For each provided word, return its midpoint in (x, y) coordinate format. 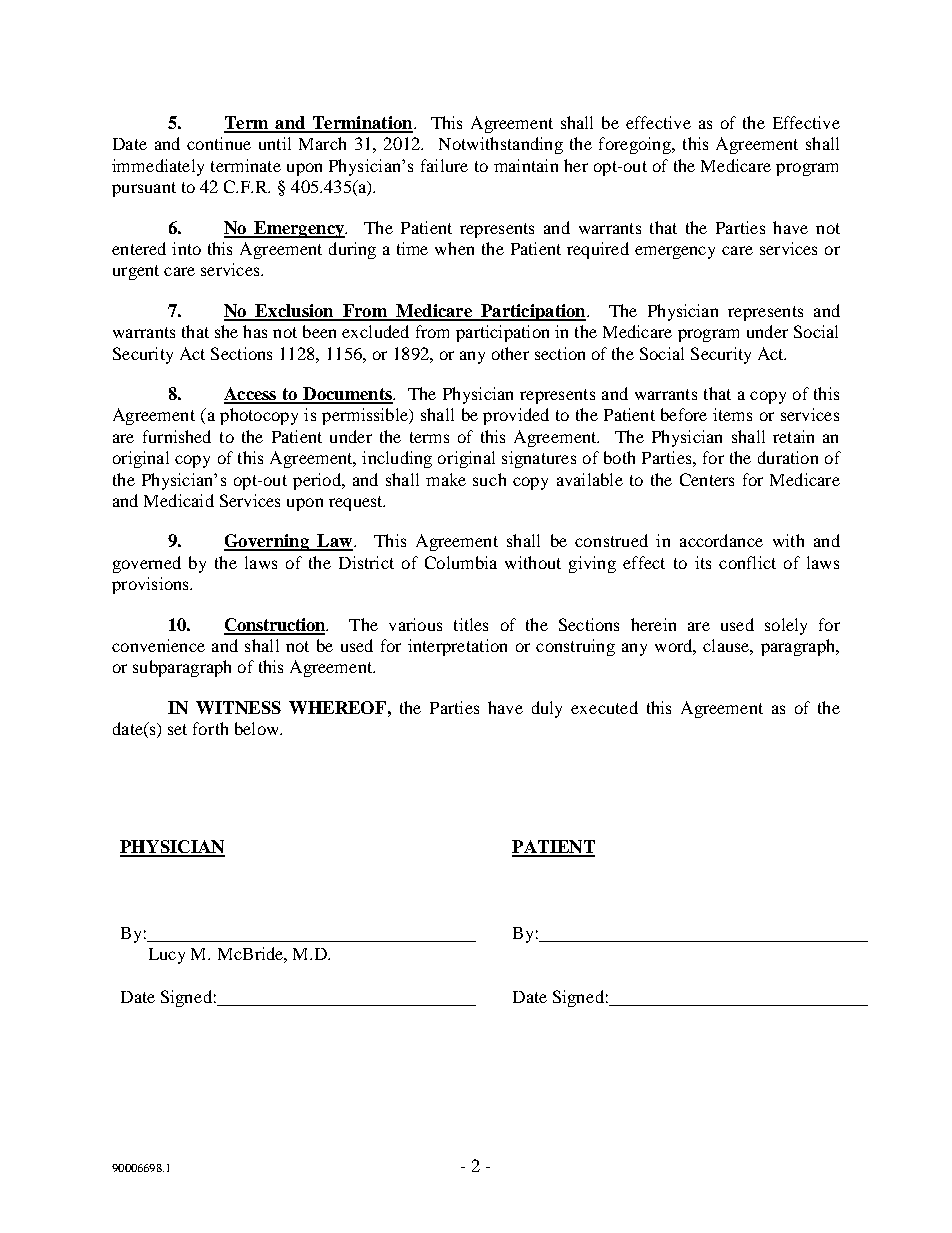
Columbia (461, 562)
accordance (721, 540)
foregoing (636, 145)
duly (547, 709)
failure (444, 165)
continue (219, 143)
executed (604, 707)
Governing (267, 542)
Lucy (167, 956)
